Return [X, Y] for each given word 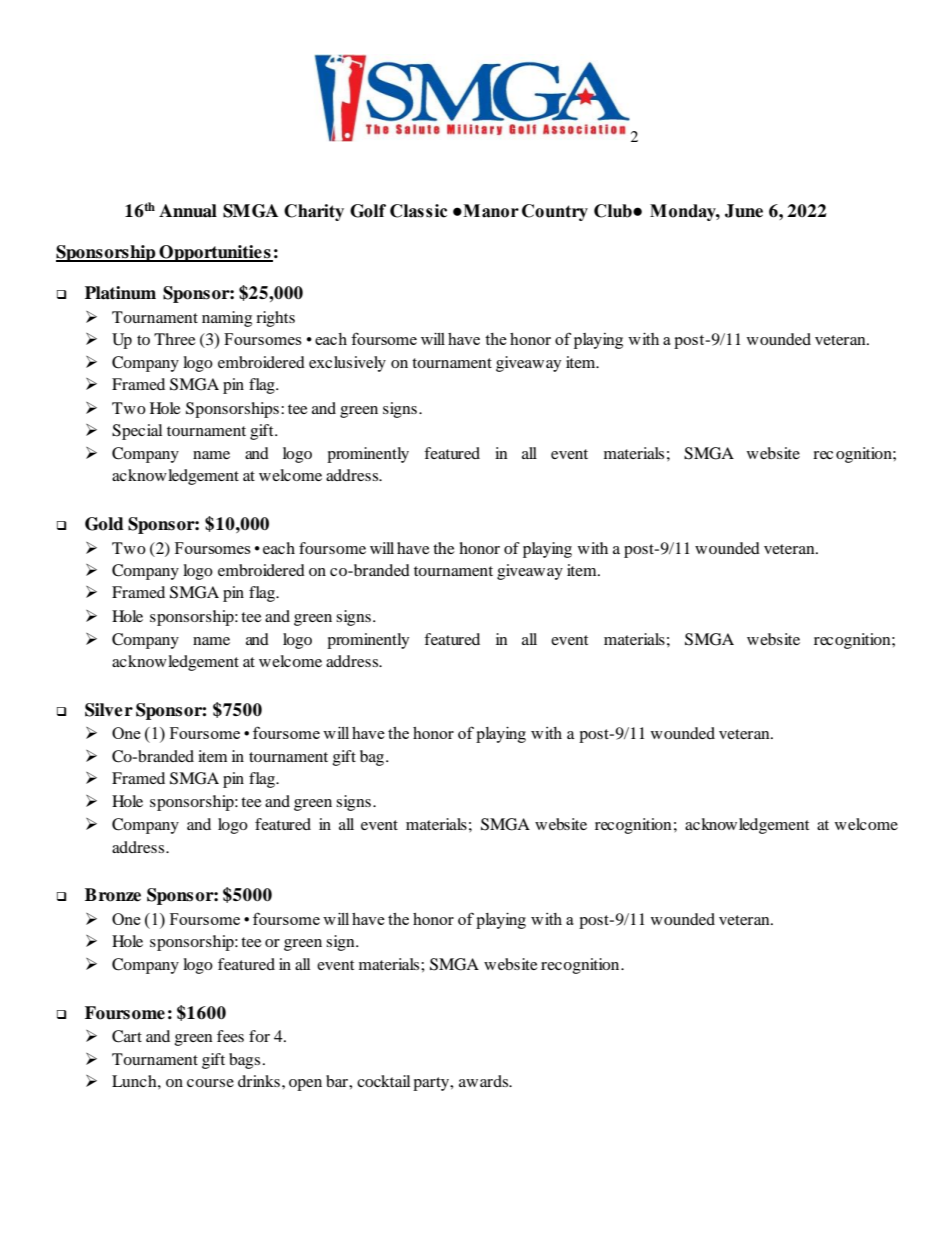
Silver [109, 710]
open [305, 1085]
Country [555, 212]
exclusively [347, 364]
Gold [104, 524]
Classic [418, 211]
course [210, 1083]
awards [485, 1081]
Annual [188, 211]
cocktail [383, 1081]
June [744, 211]
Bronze [113, 895]
